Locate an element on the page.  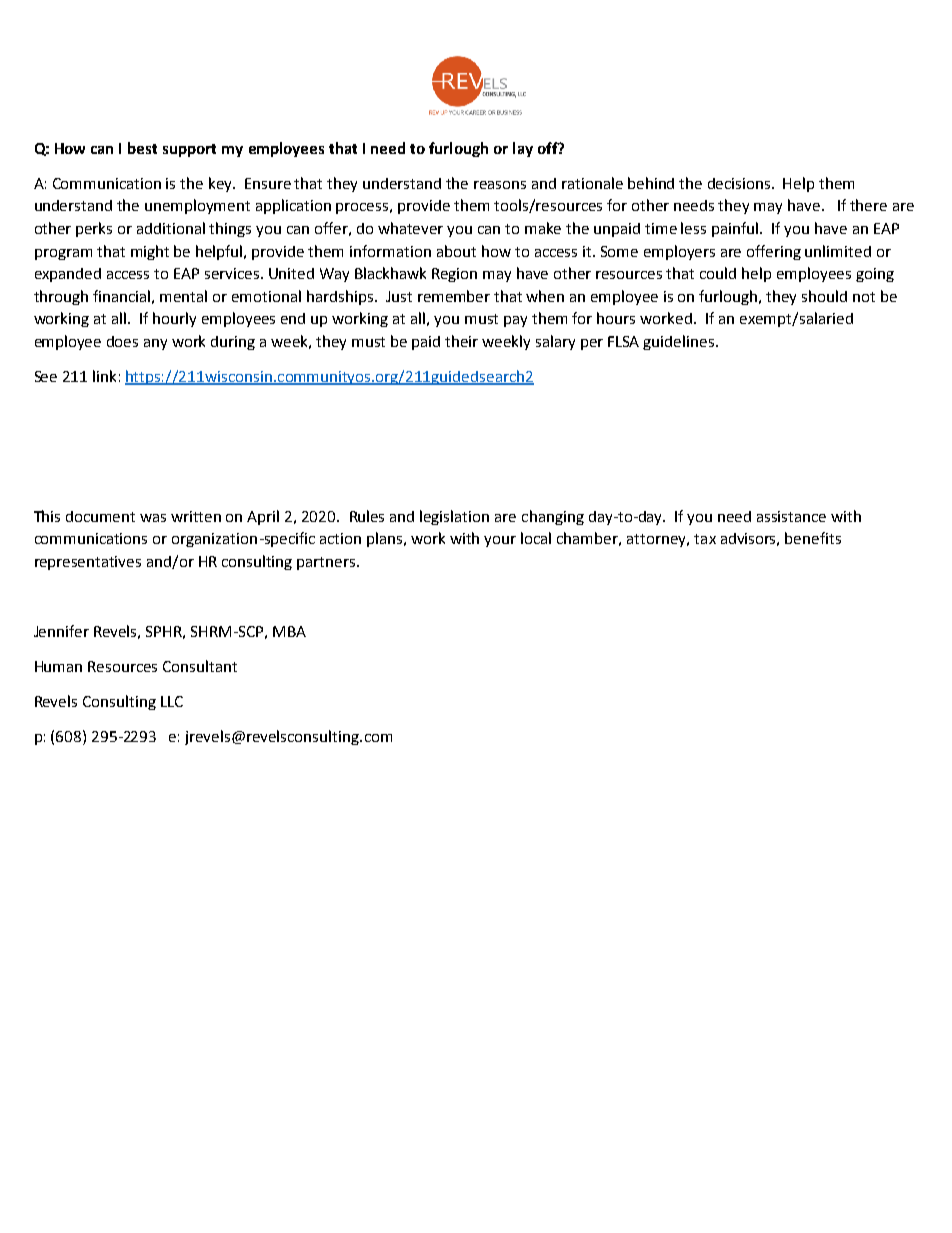
guidelines is located at coordinates (680, 342).
